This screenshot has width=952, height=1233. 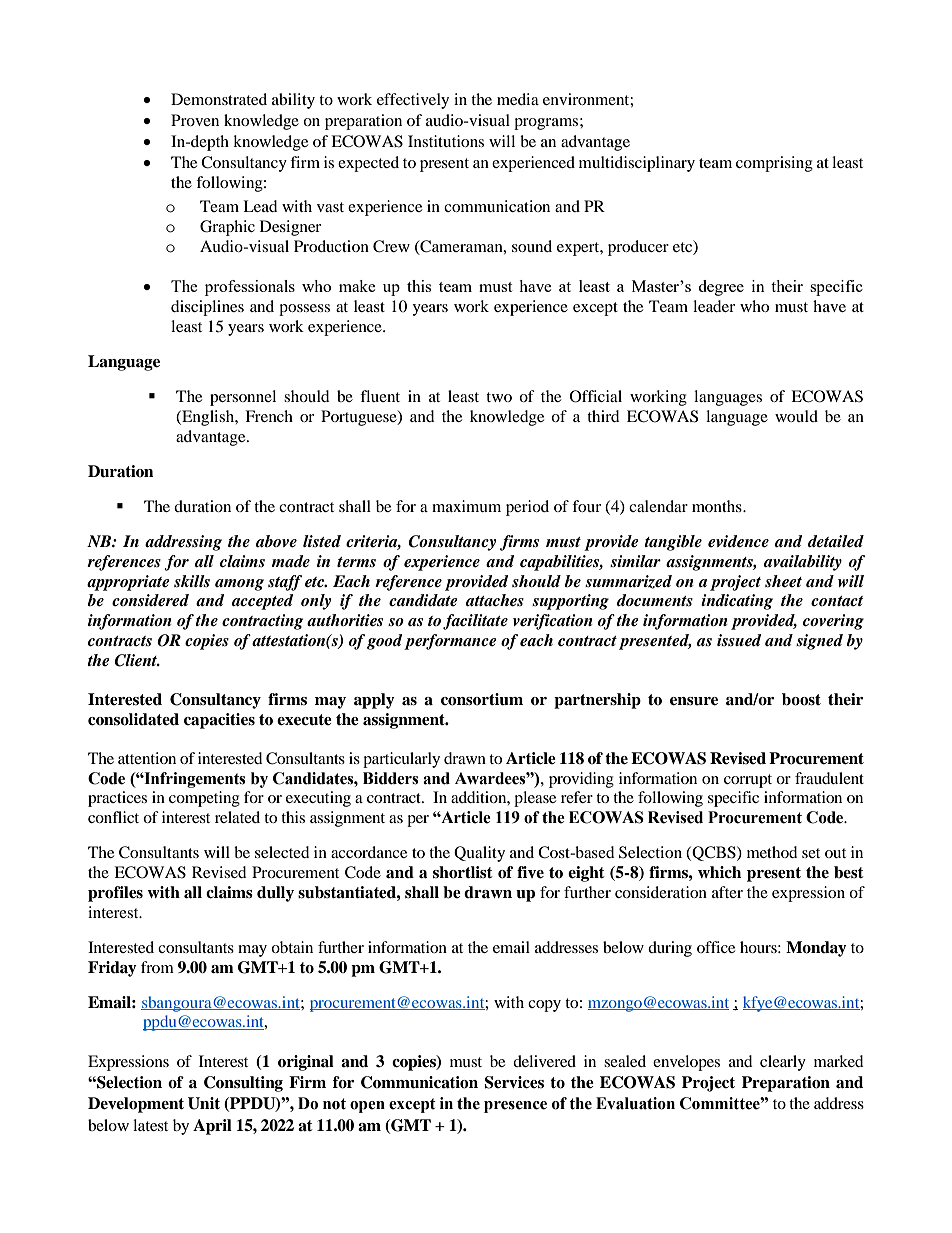 I want to click on please, so click(x=535, y=799).
